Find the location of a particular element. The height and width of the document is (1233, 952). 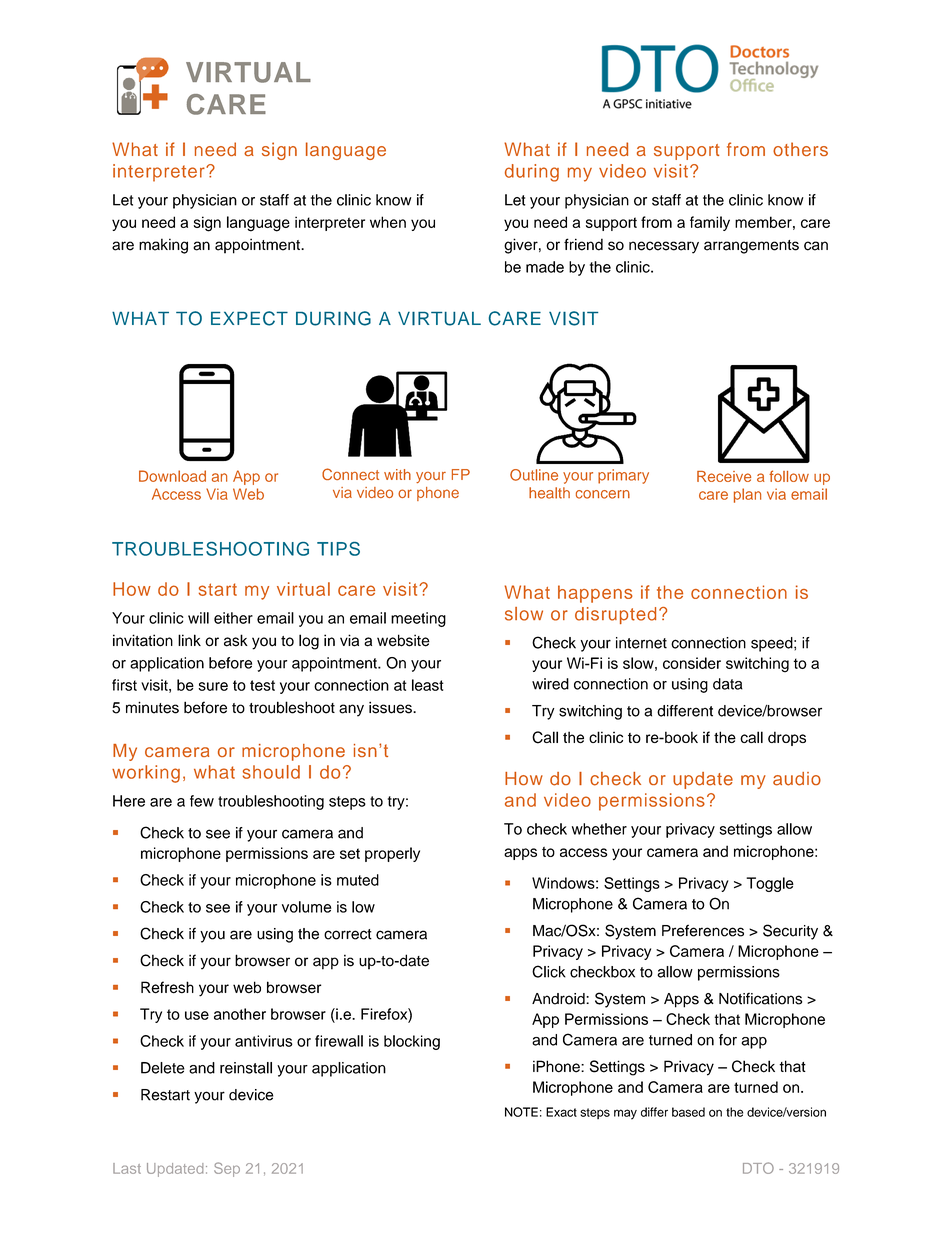

few is located at coordinates (202, 801).
